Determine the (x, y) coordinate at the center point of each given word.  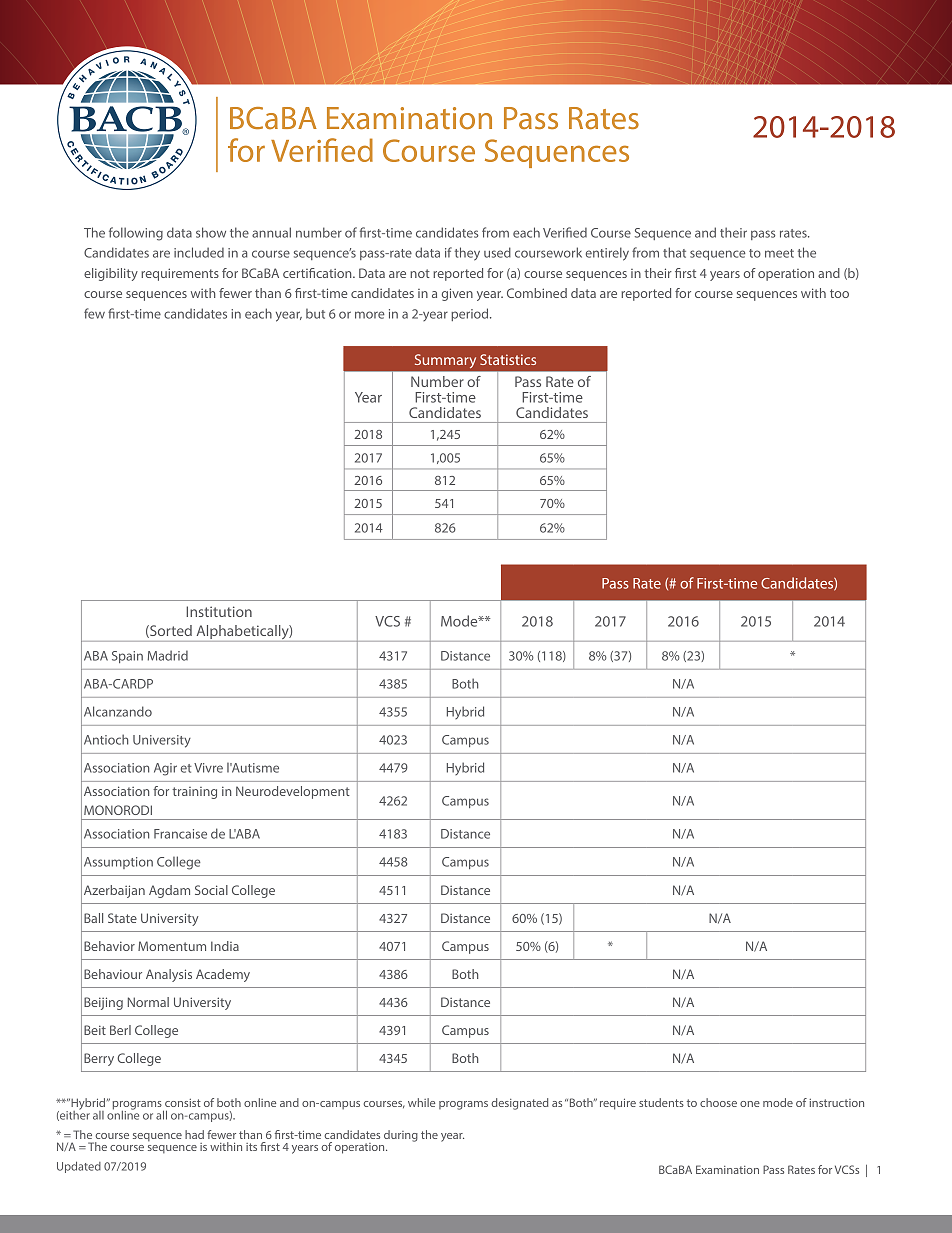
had (194, 1134)
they (467, 254)
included (199, 252)
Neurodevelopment (293, 792)
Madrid (168, 655)
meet (779, 253)
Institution (219, 611)
